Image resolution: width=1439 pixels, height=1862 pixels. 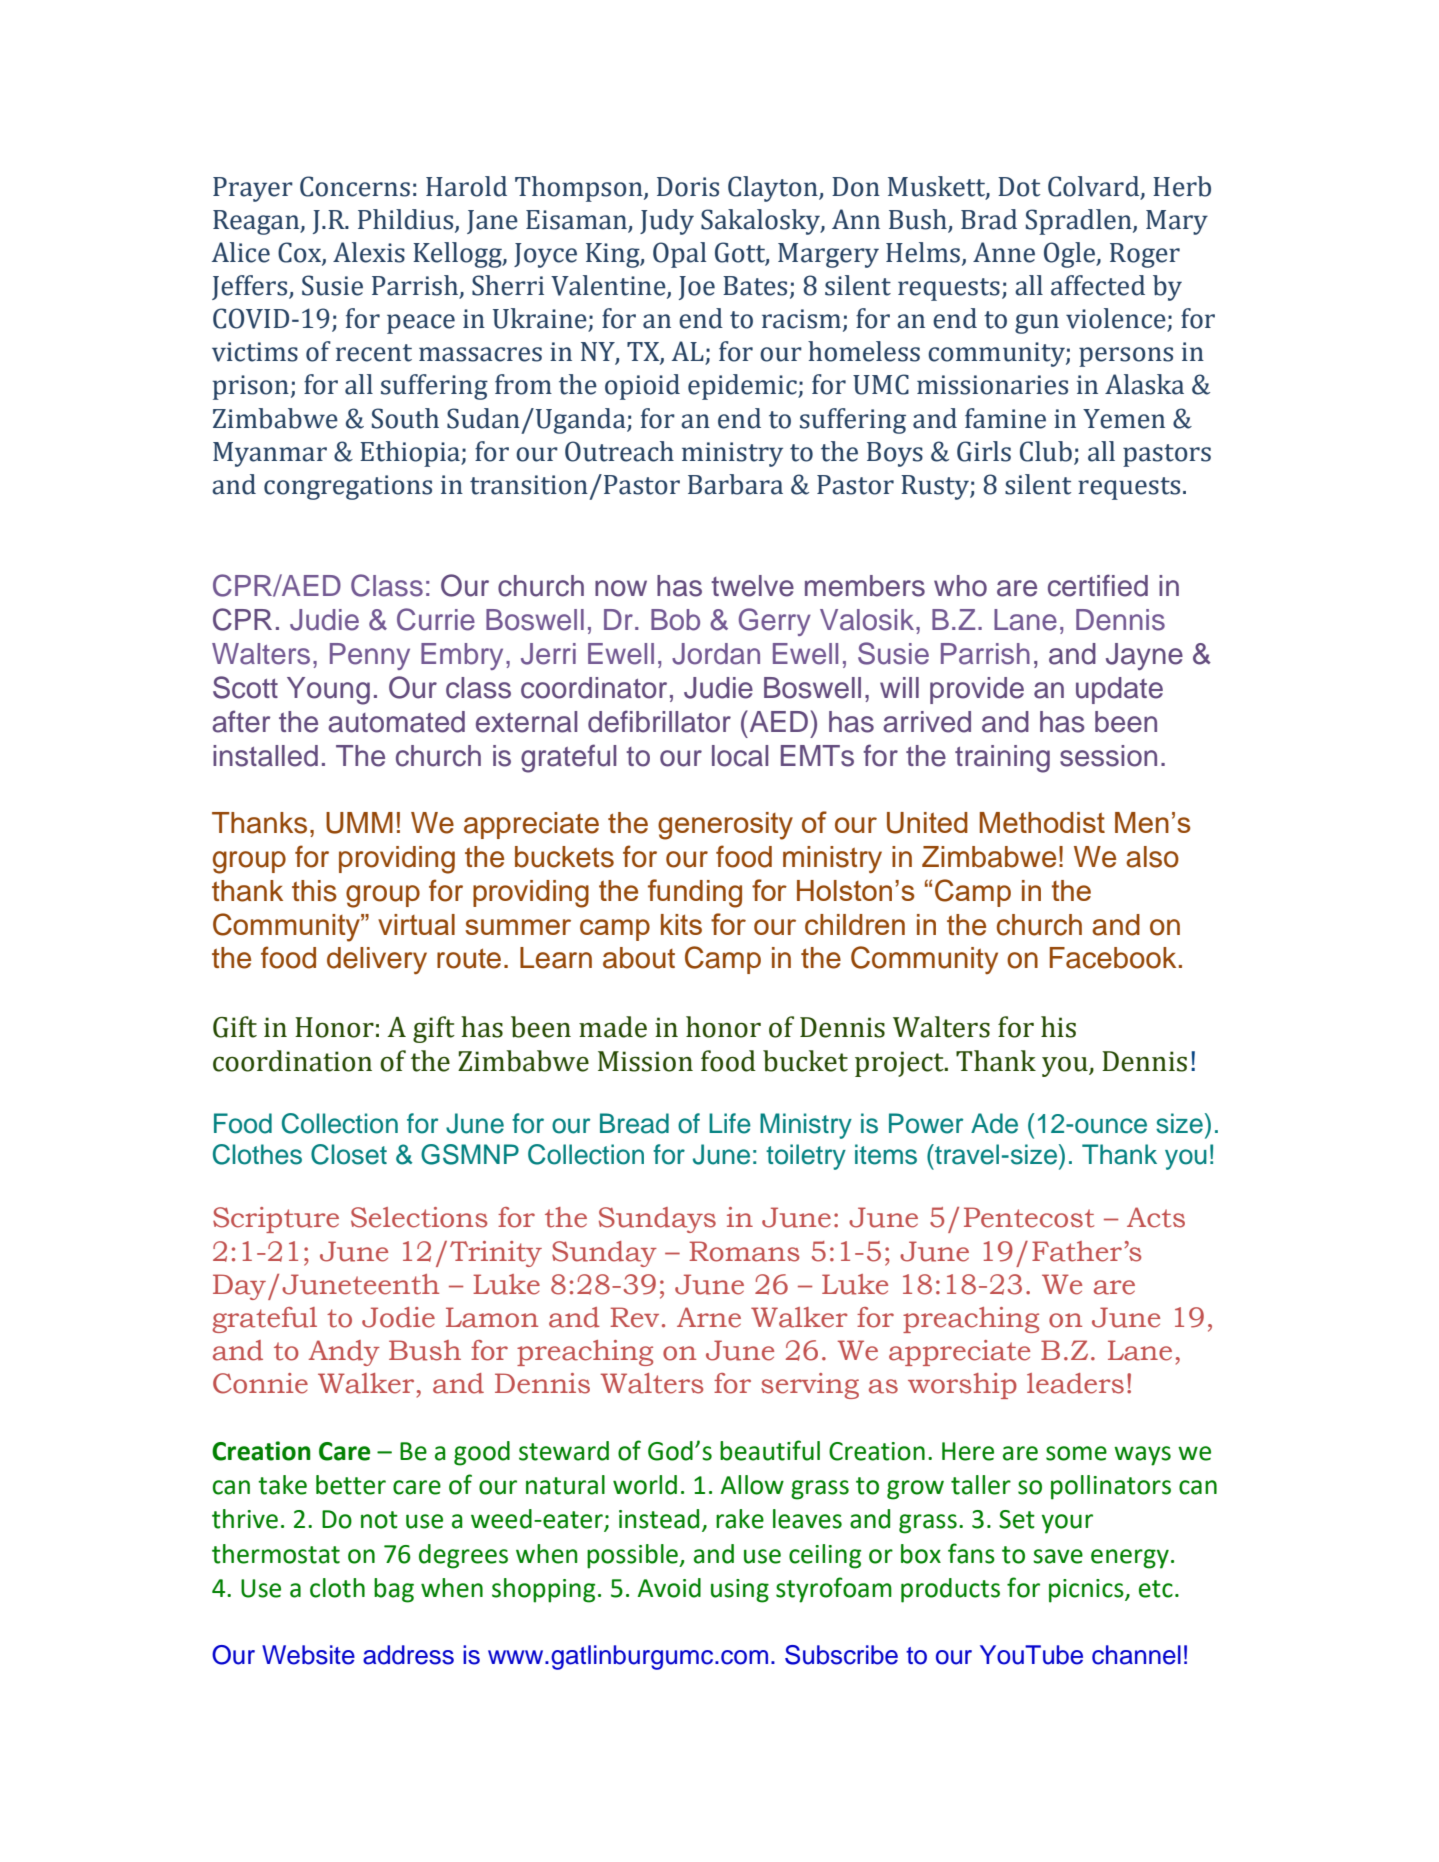 I want to click on leaders, so click(x=1075, y=1383).
